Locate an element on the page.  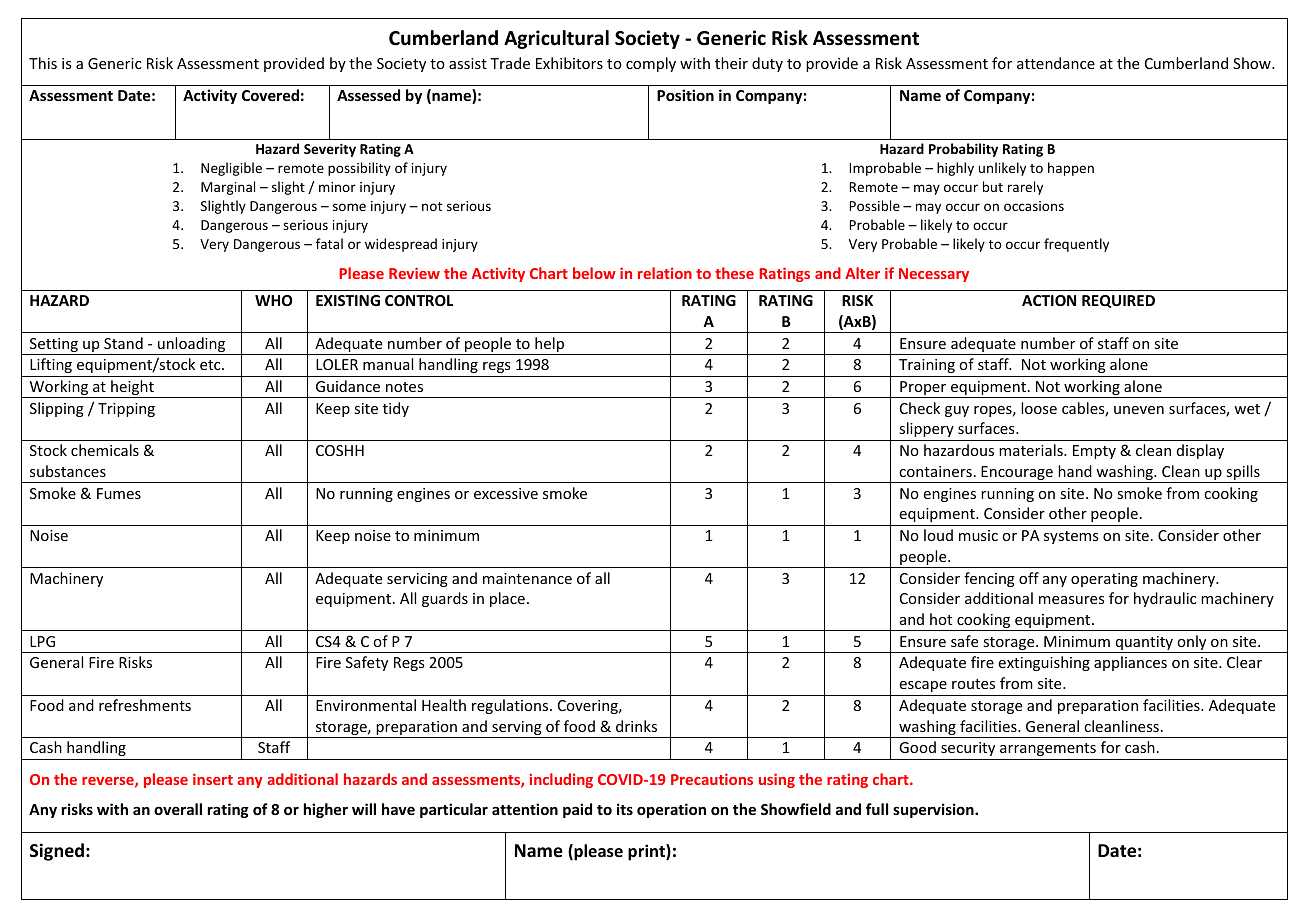
overall is located at coordinates (178, 809).
